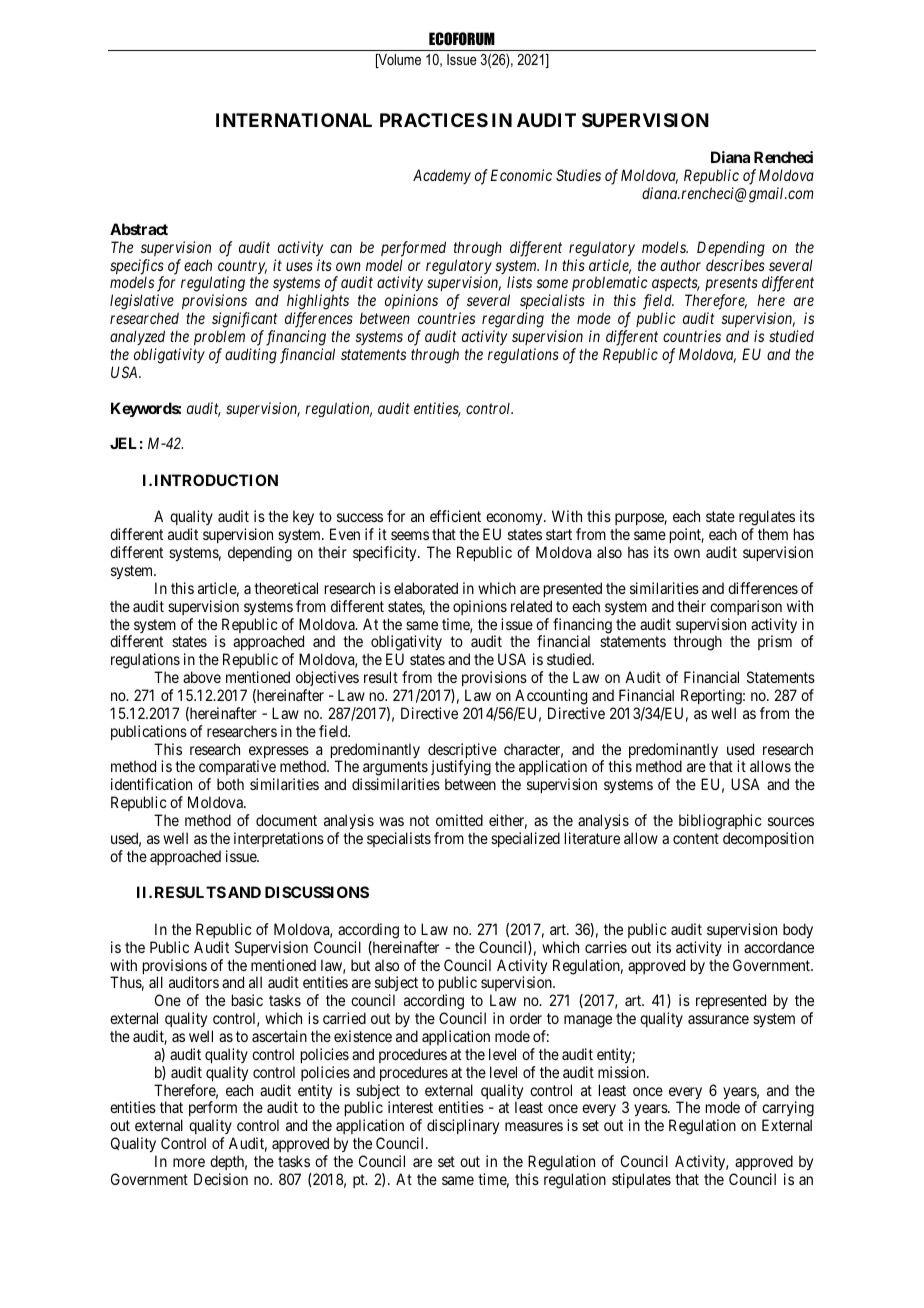 The height and width of the screenshot is (1308, 924). Describe the element at coordinates (202, 677) in the screenshot. I see `above` at that location.
